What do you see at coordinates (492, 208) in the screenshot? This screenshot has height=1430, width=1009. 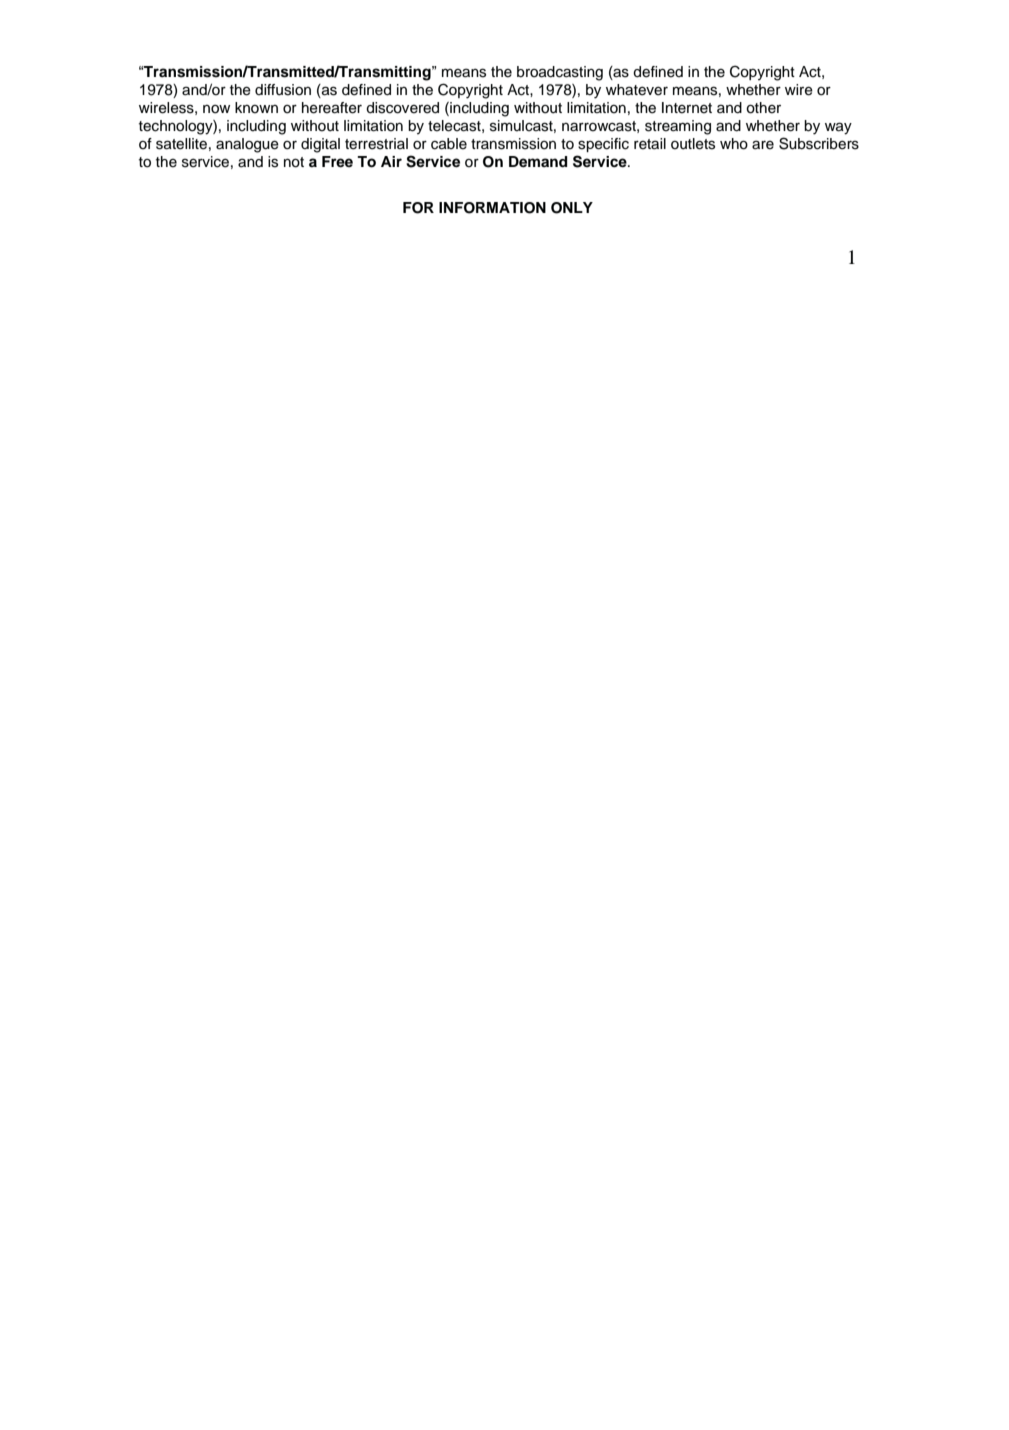 I see `INFORMATION` at bounding box center [492, 208].
